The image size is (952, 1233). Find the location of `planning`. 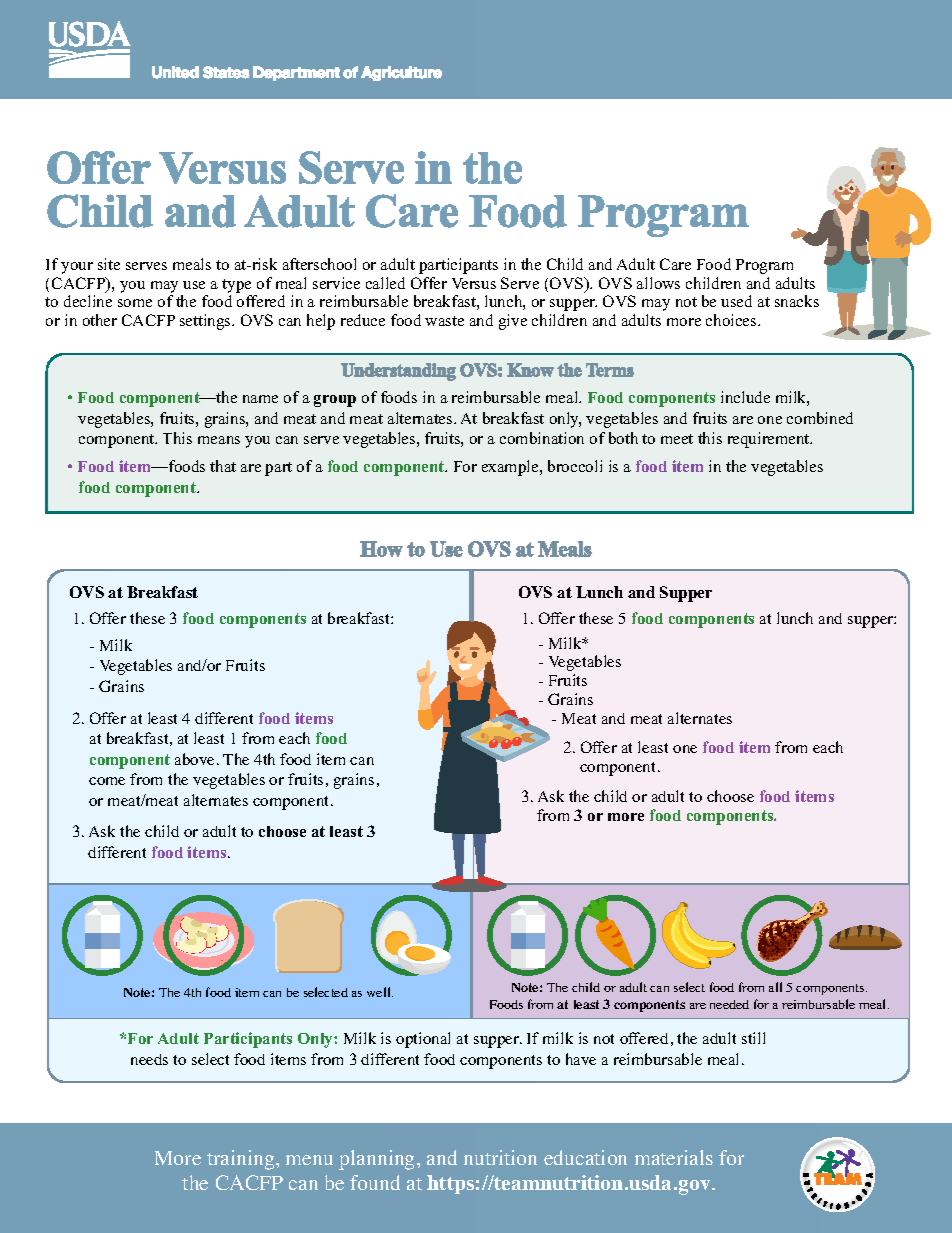

planning is located at coordinates (378, 1160).
